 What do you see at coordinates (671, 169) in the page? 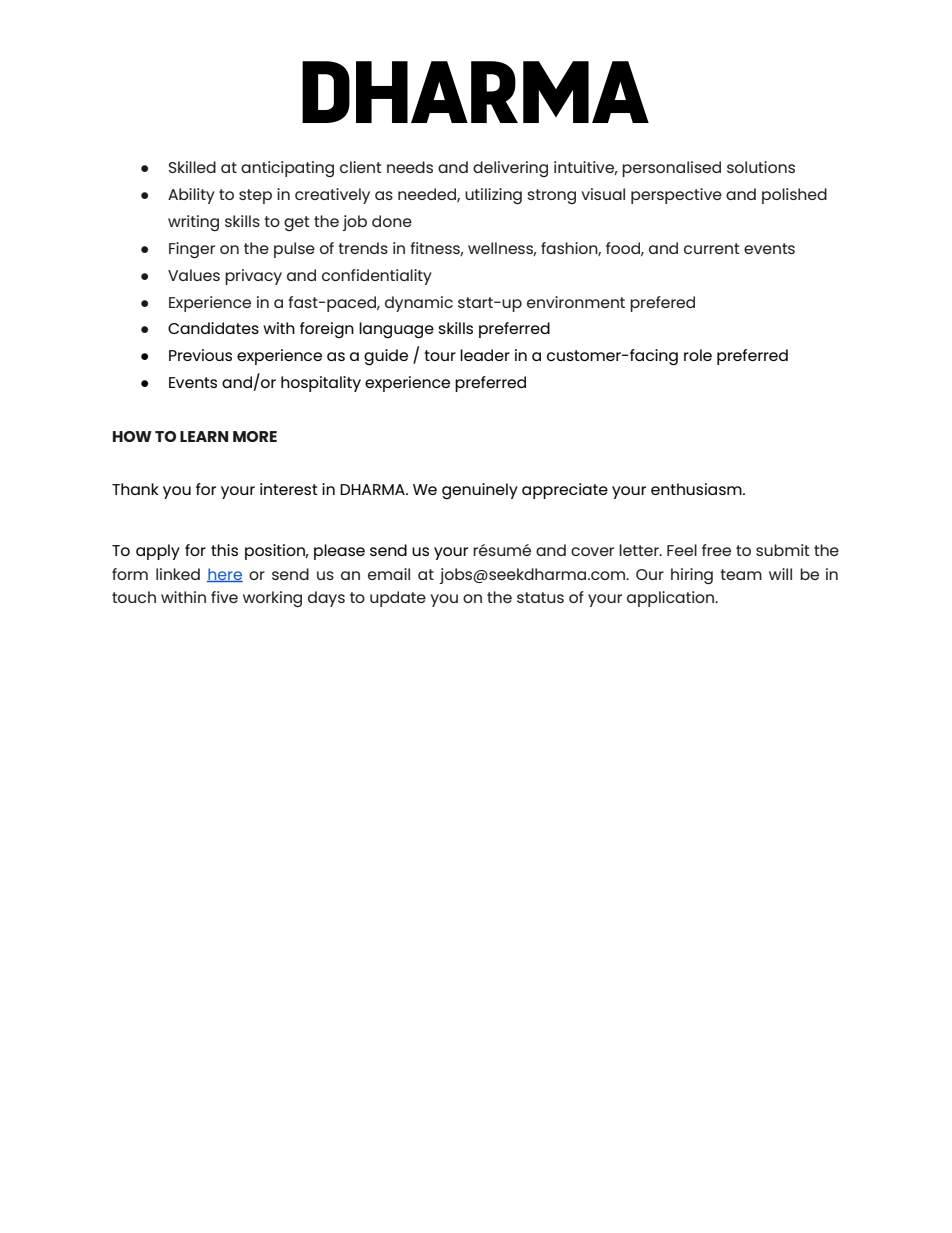
I see `personalised` at bounding box center [671, 169].
